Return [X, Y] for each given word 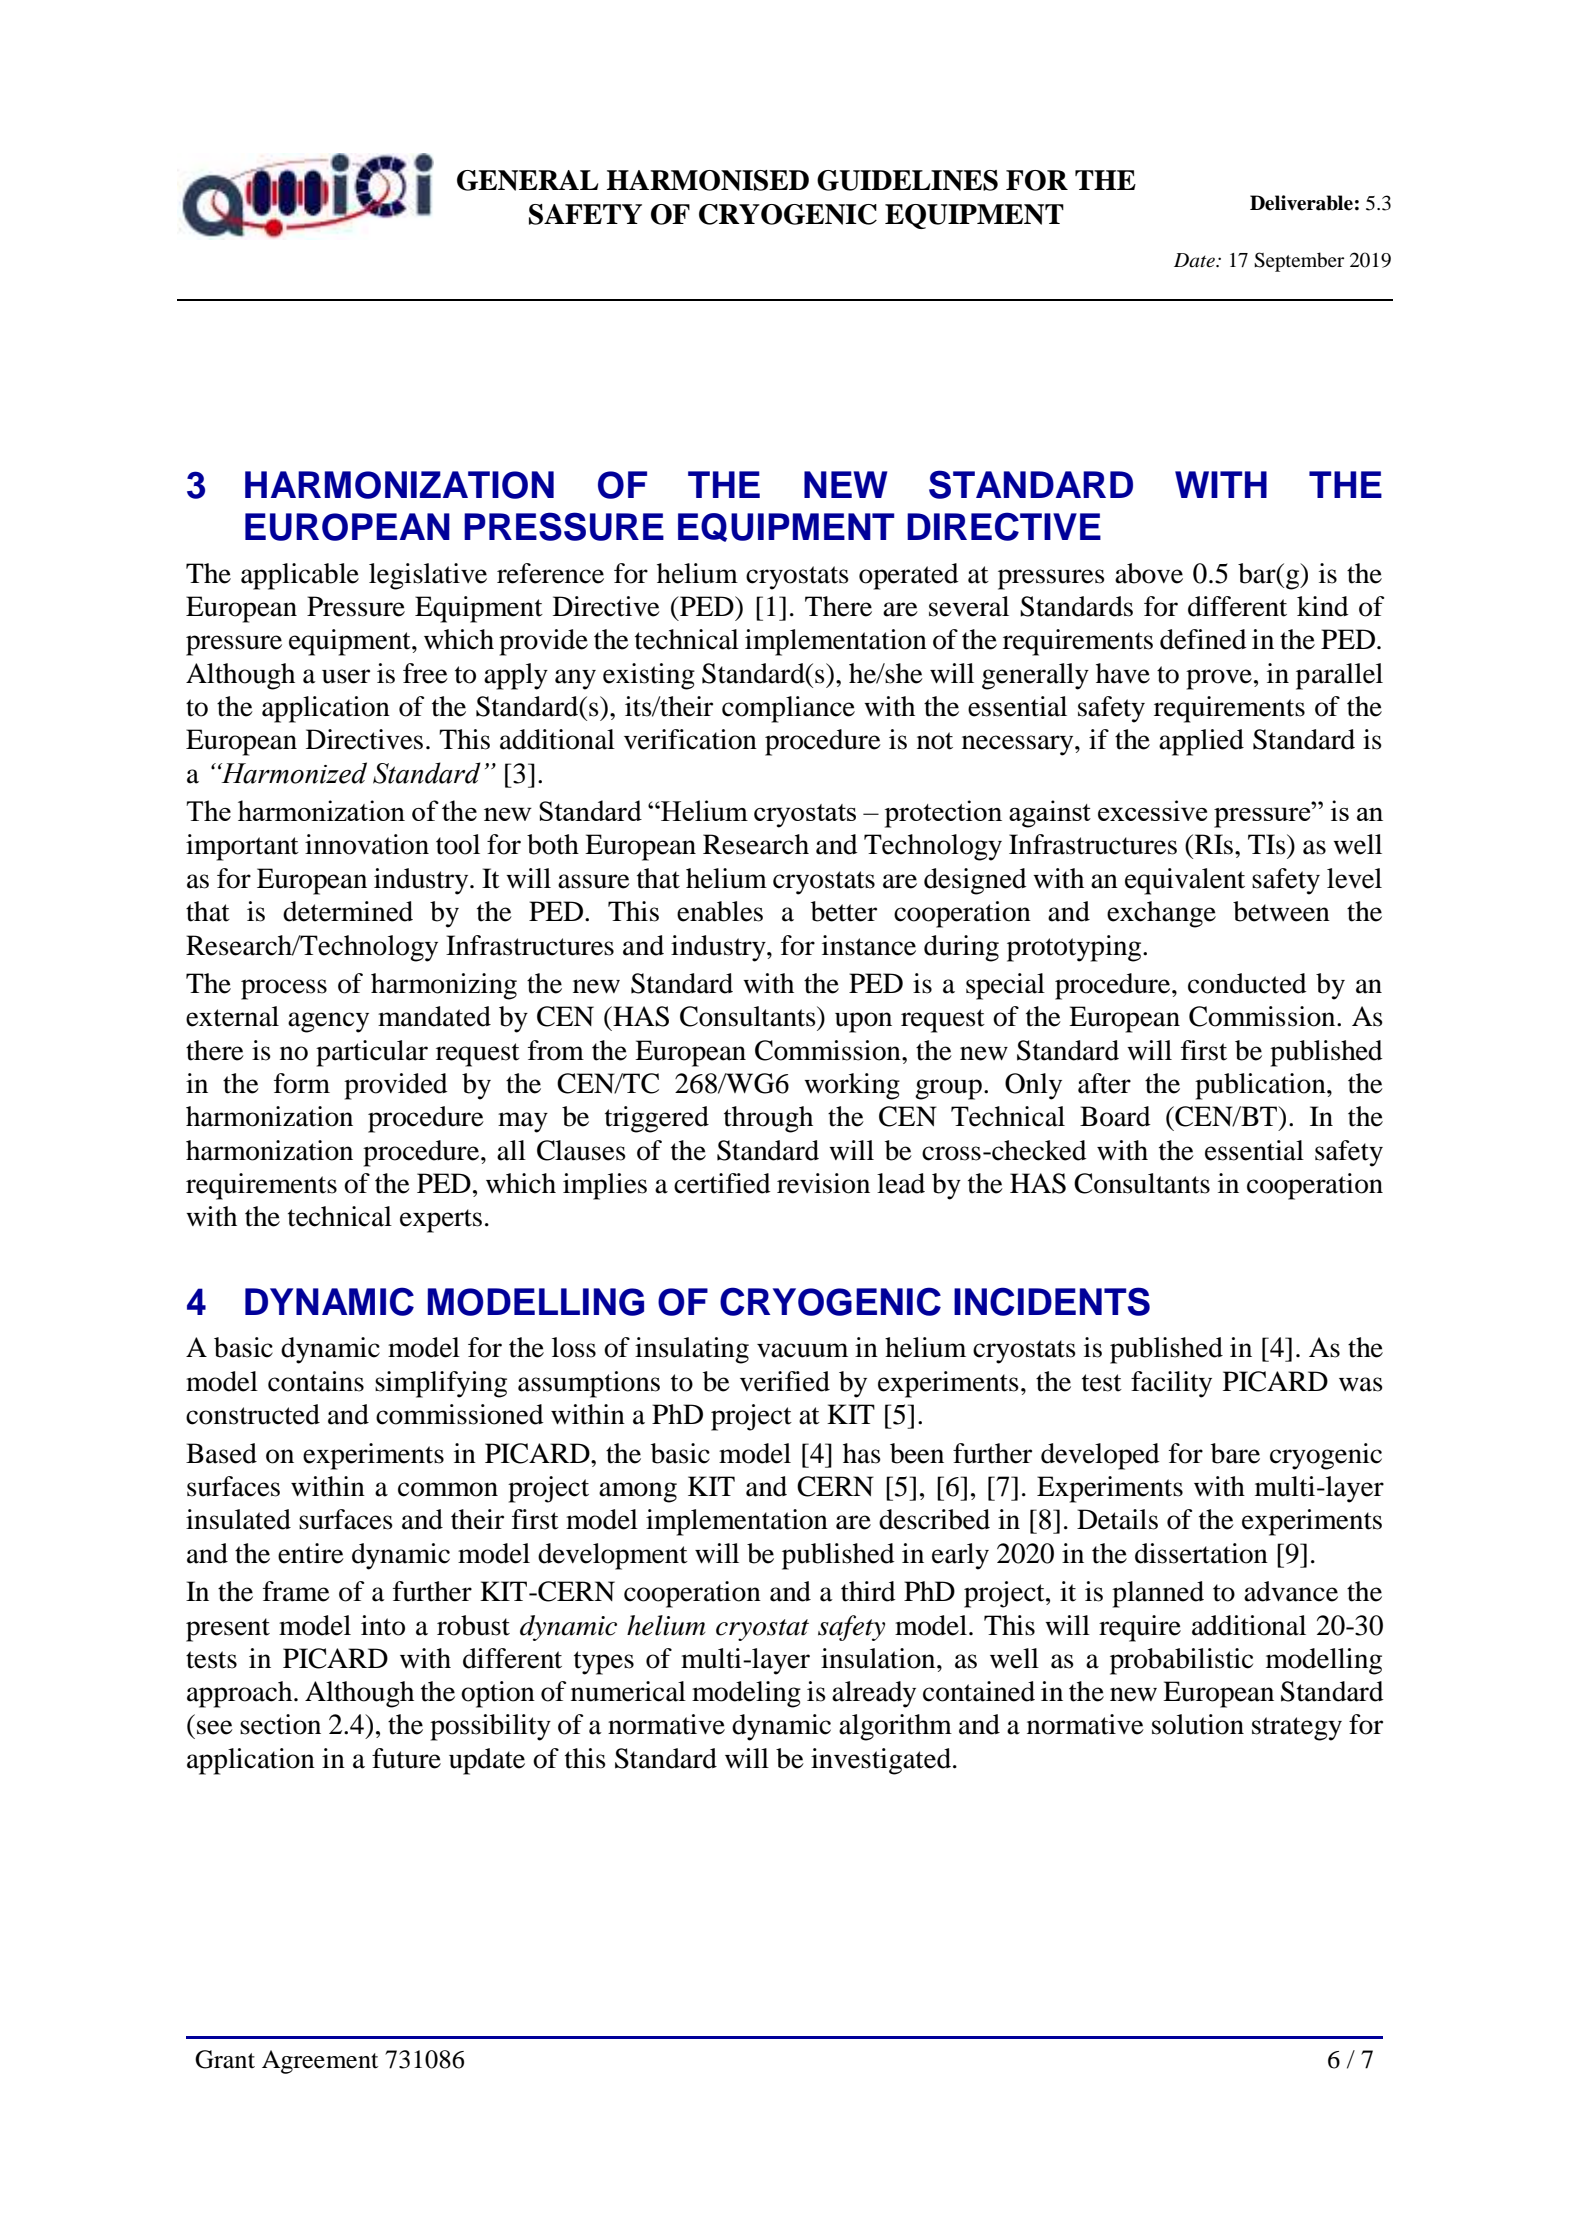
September [1299, 262]
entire [311, 1553]
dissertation [1201, 1553]
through [768, 1119]
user [346, 676]
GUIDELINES [907, 180]
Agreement [320, 2062]
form [302, 1083]
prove [1219, 679]
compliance [788, 709]
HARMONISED [708, 180]
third [868, 1591]
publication [1261, 1086]
